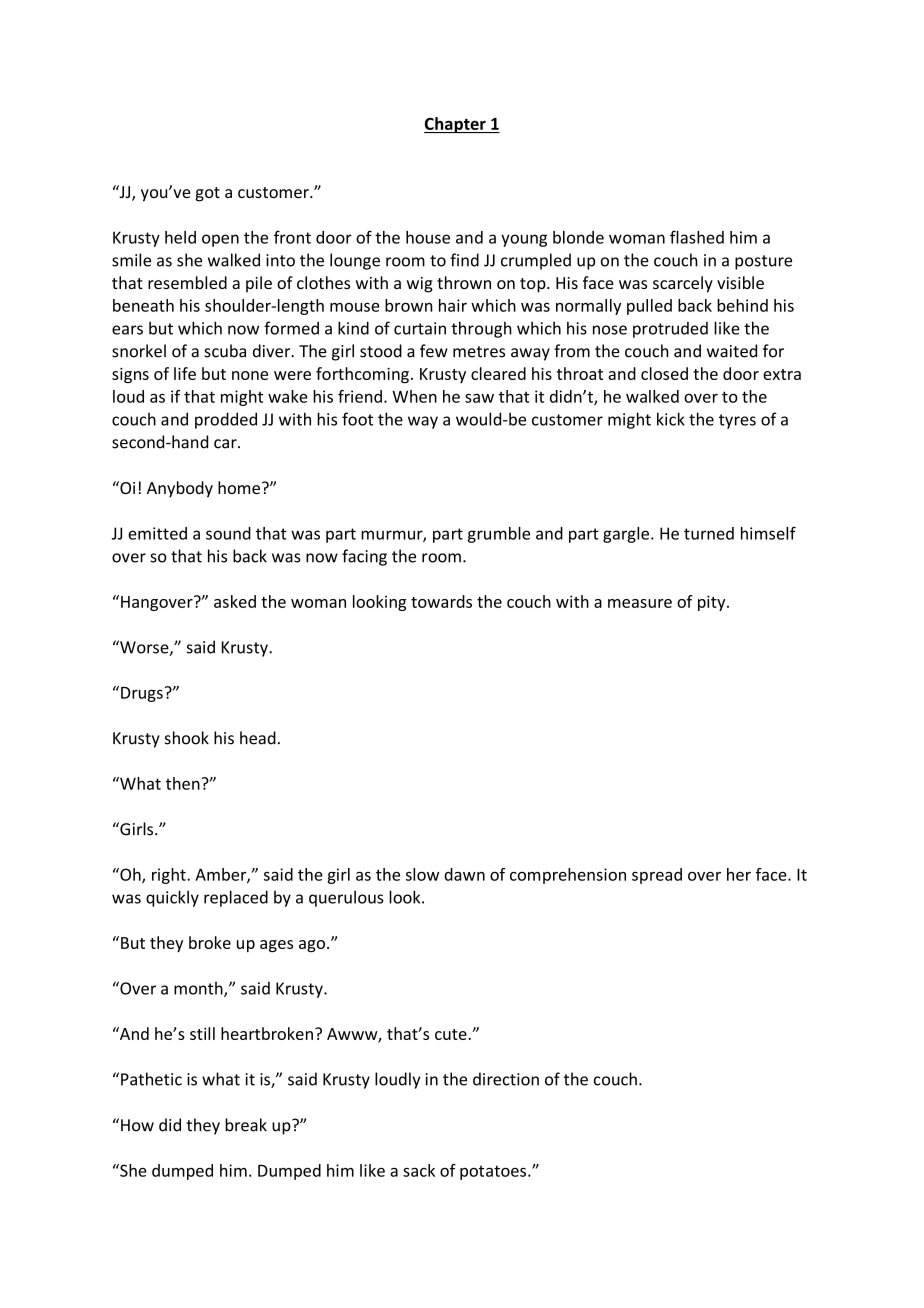 The height and width of the screenshot is (1308, 924). I want to click on Anybody, so click(180, 489).
